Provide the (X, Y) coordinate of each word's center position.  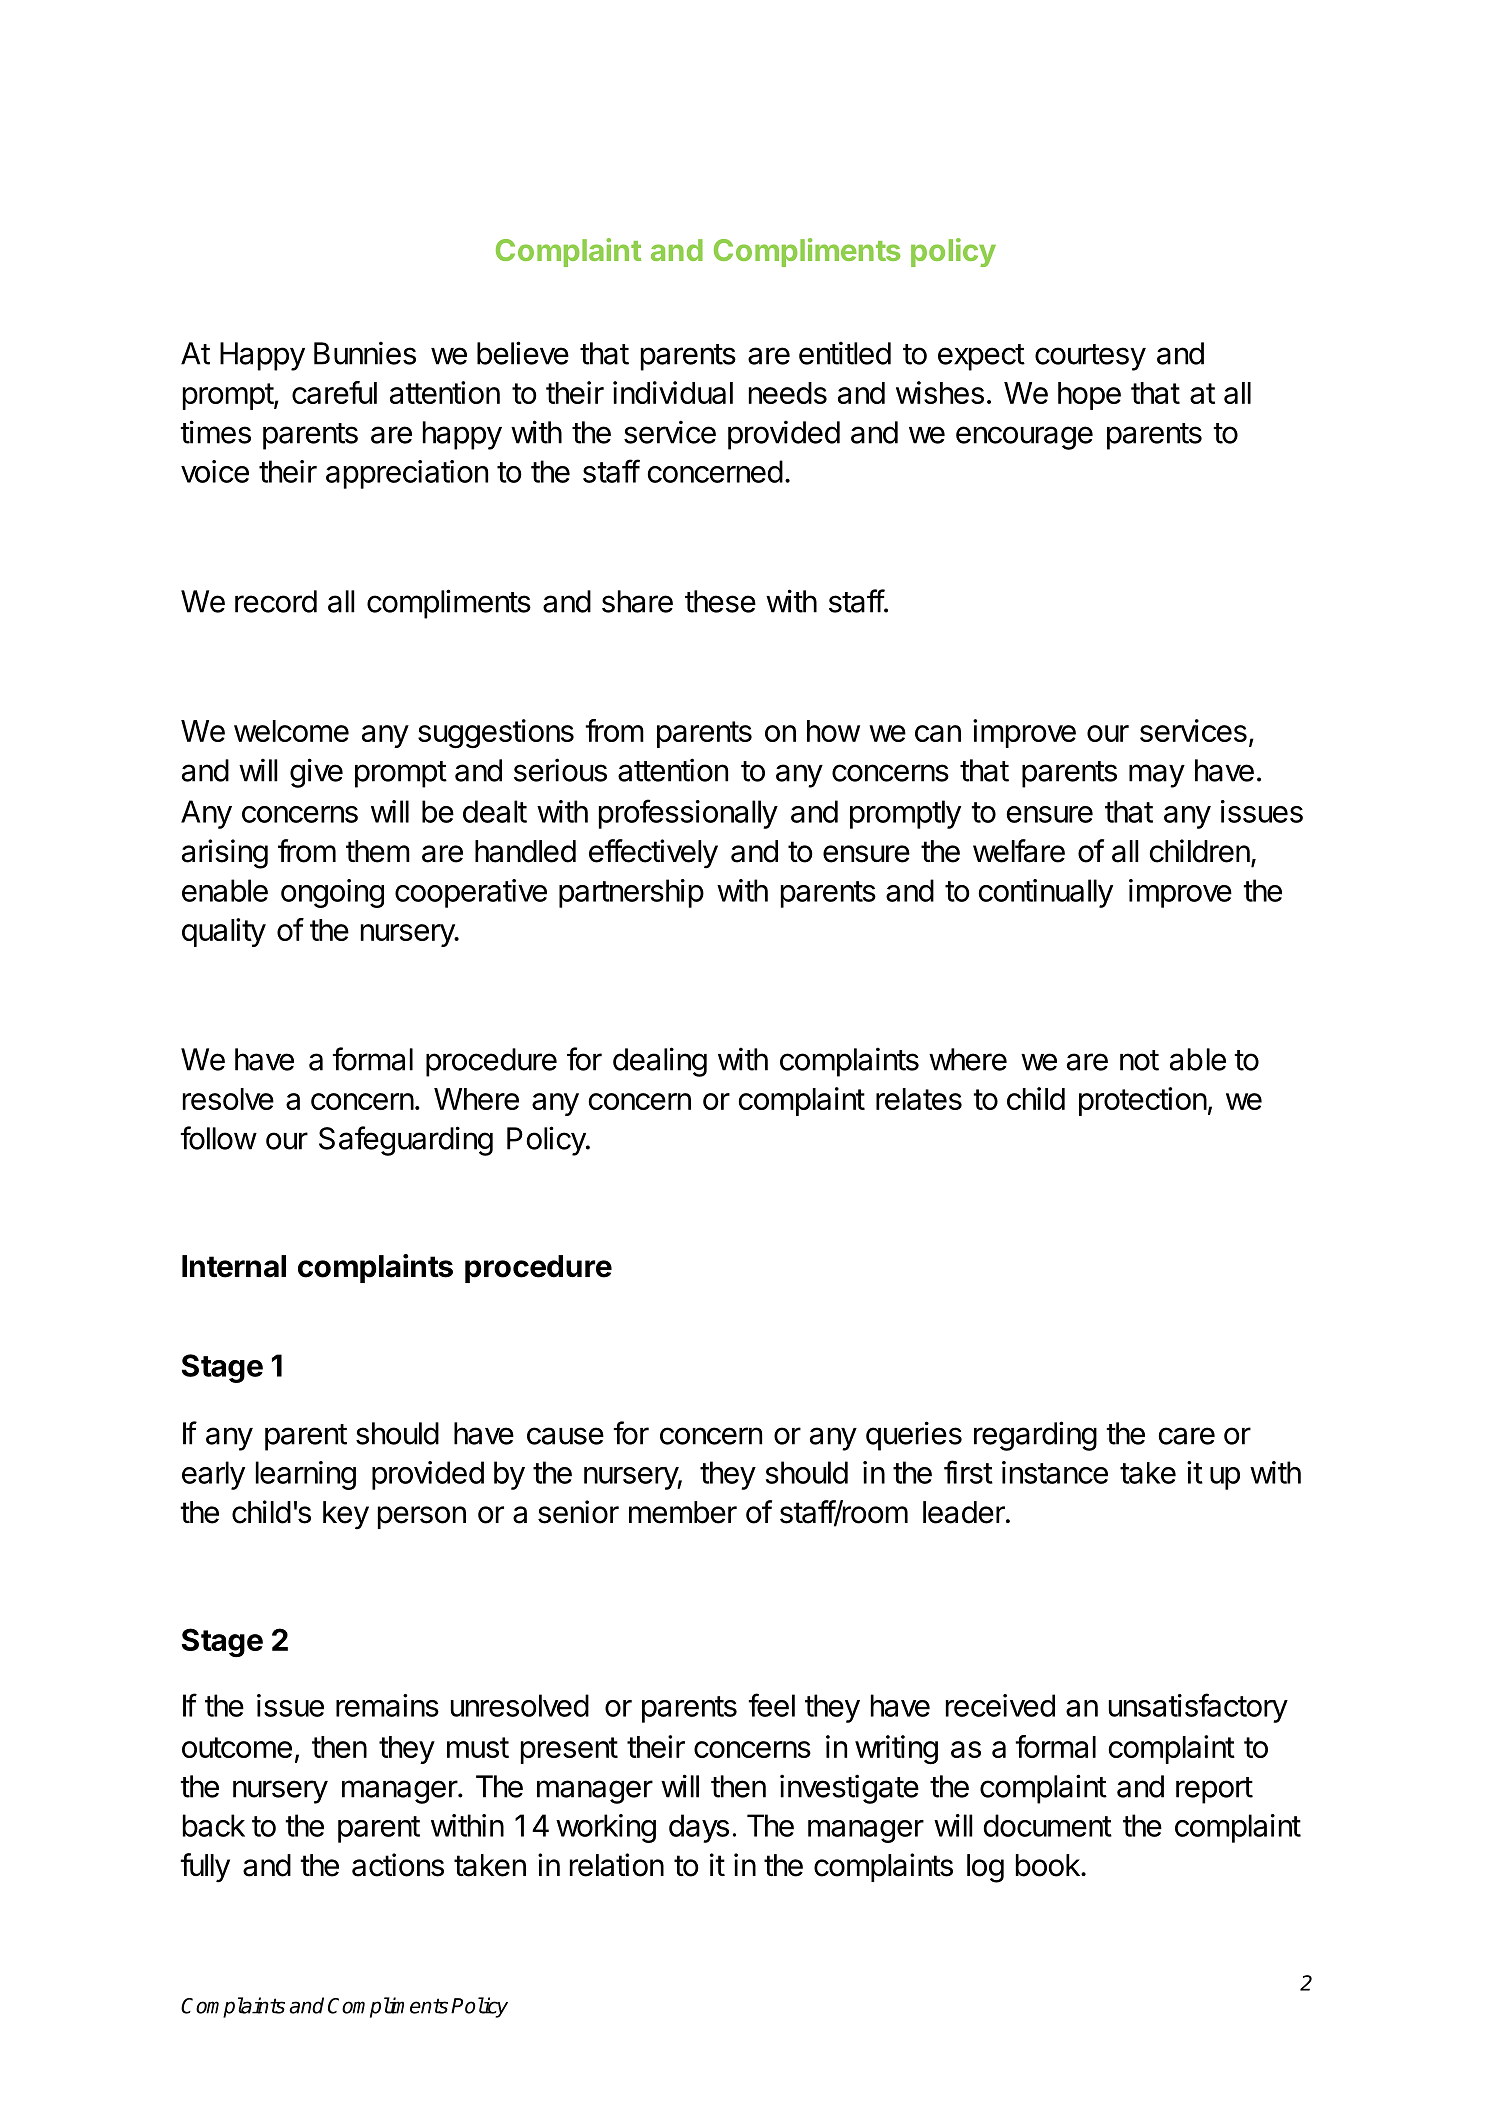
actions (398, 1865)
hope (1089, 396)
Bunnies (365, 353)
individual (673, 392)
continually (1045, 893)
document (1047, 1825)
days (699, 1828)
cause (565, 1436)
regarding (1035, 1436)
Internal (234, 1266)
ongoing (332, 893)
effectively (653, 854)
